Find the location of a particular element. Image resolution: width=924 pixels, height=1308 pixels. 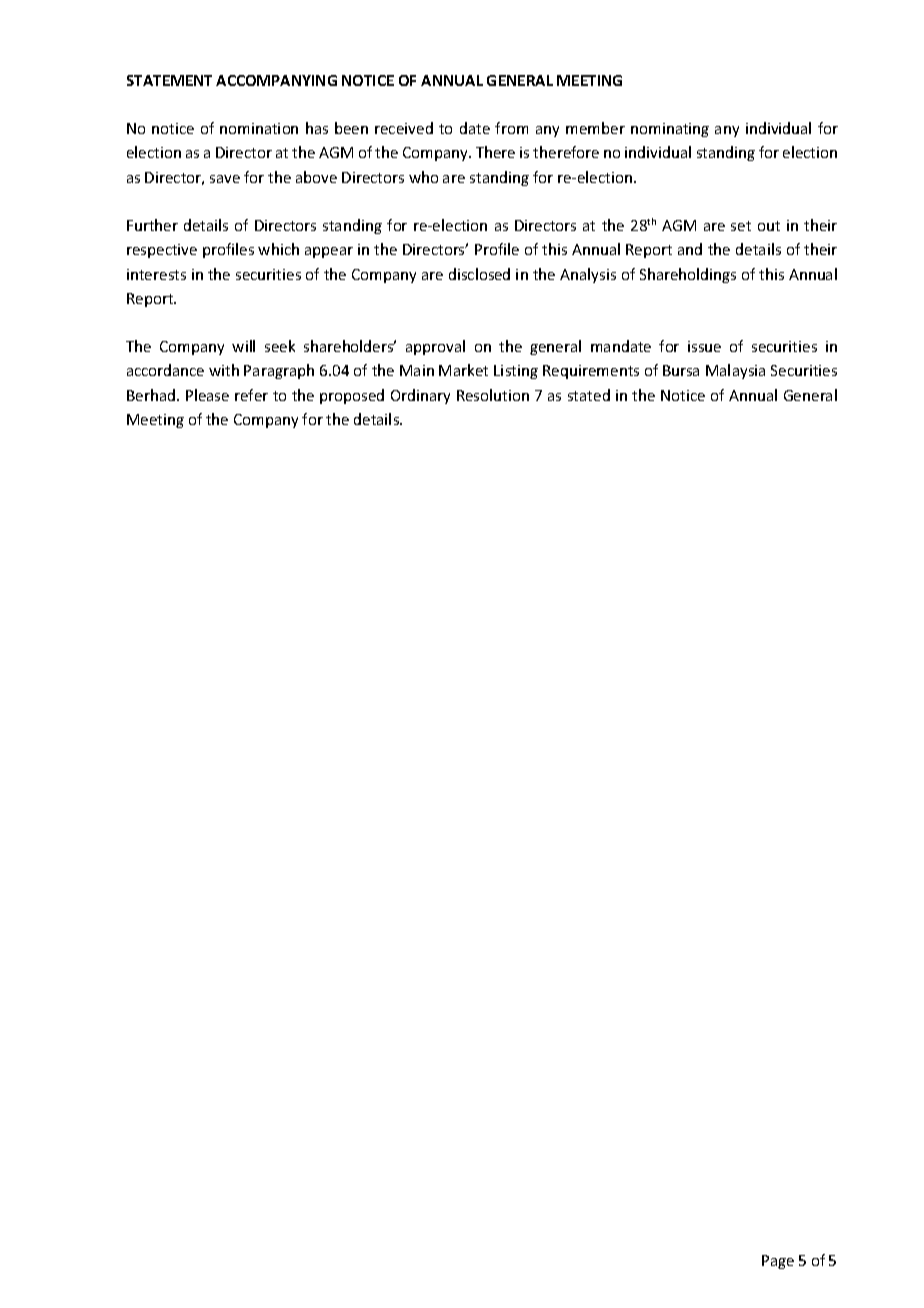

Resolution is located at coordinates (493, 395).
